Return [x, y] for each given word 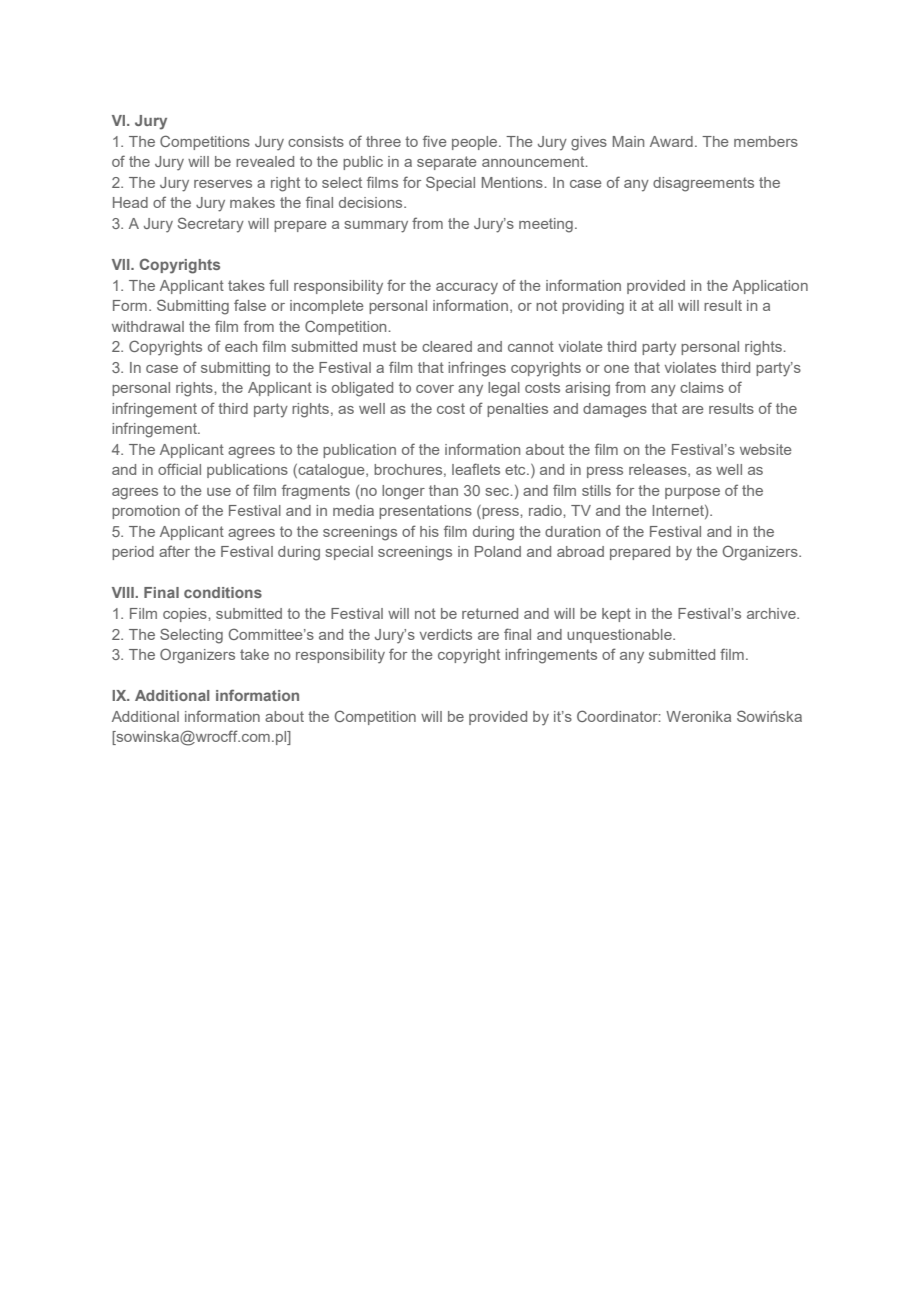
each [241, 346]
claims [702, 387]
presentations [425, 512]
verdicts [446, 634]
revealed [265, 161]
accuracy [467, 289]
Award [671, 141]
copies [186, 615]
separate [447, 163]
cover [435, 389]
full [278, 285]
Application [770, 287]
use [219, 492]
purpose [692, 493]
